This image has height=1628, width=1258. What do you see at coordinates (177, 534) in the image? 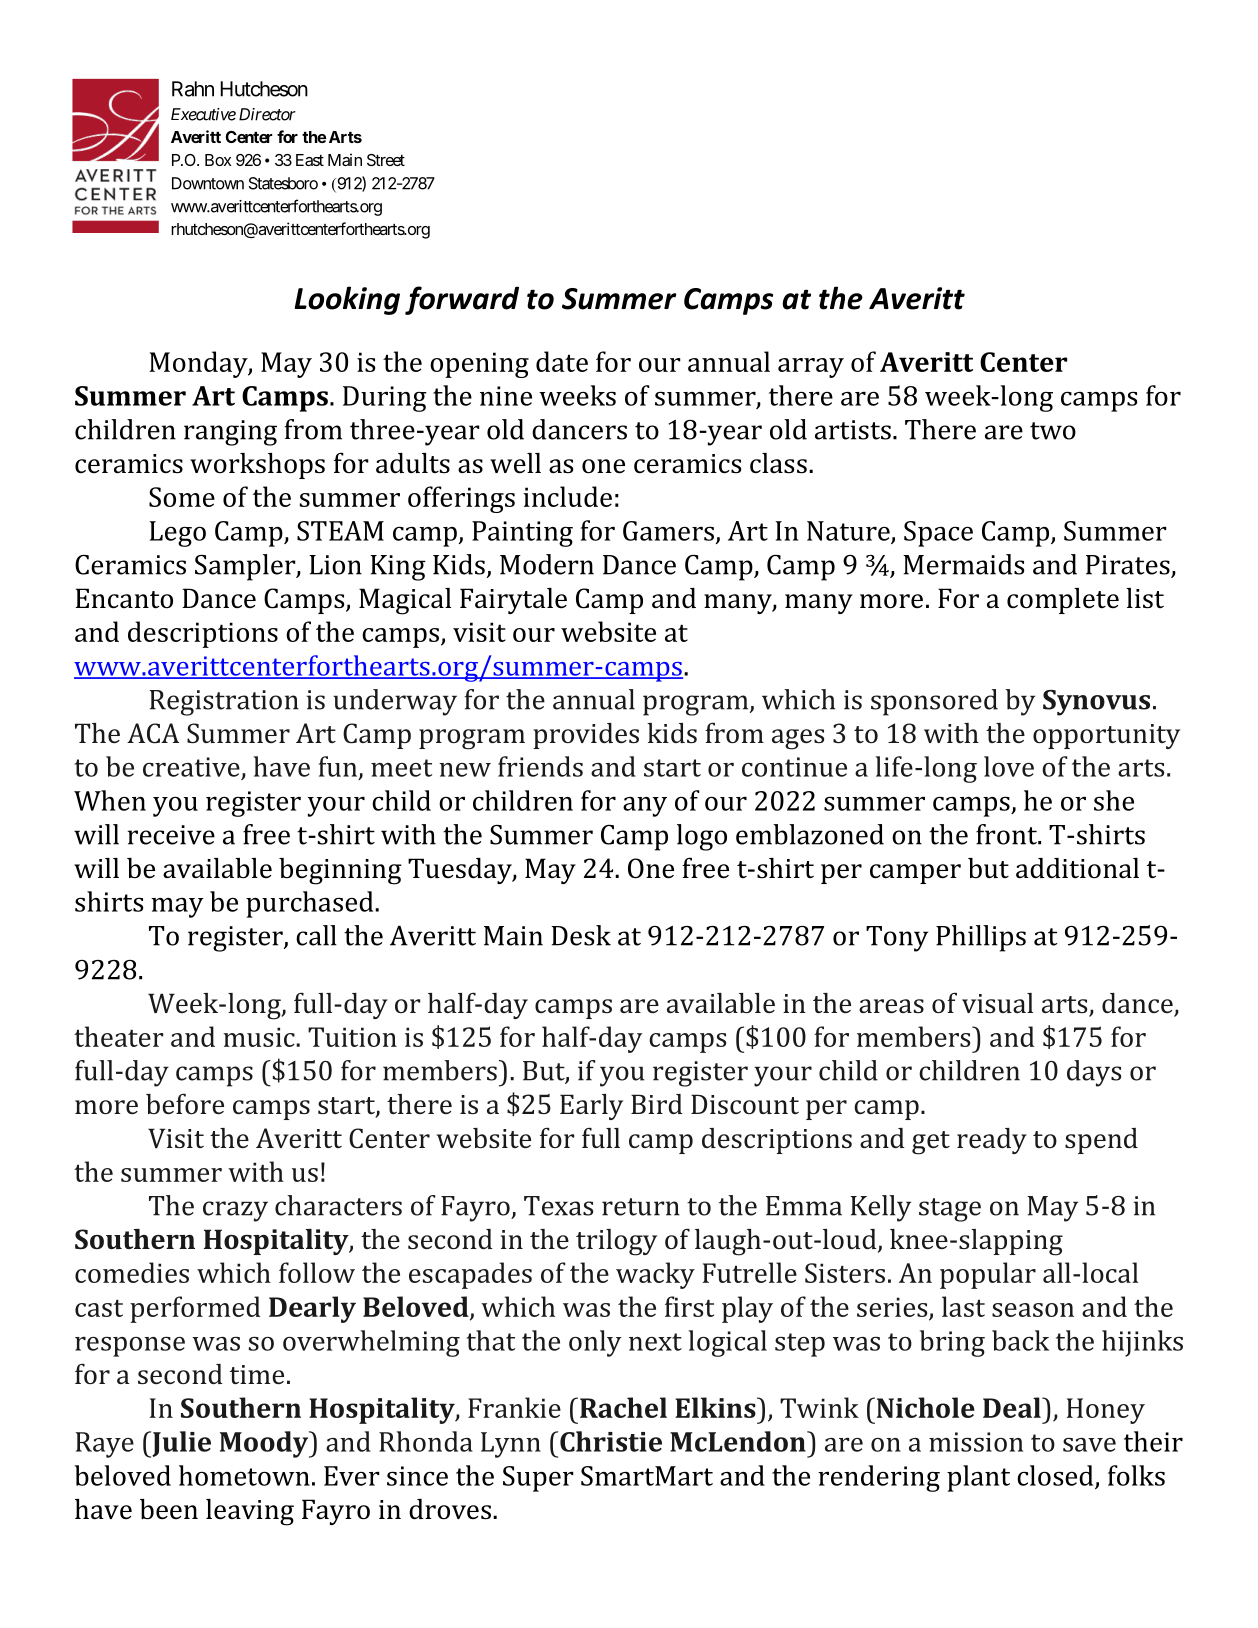
I see `Lego` at bounding box center [177, 534].
